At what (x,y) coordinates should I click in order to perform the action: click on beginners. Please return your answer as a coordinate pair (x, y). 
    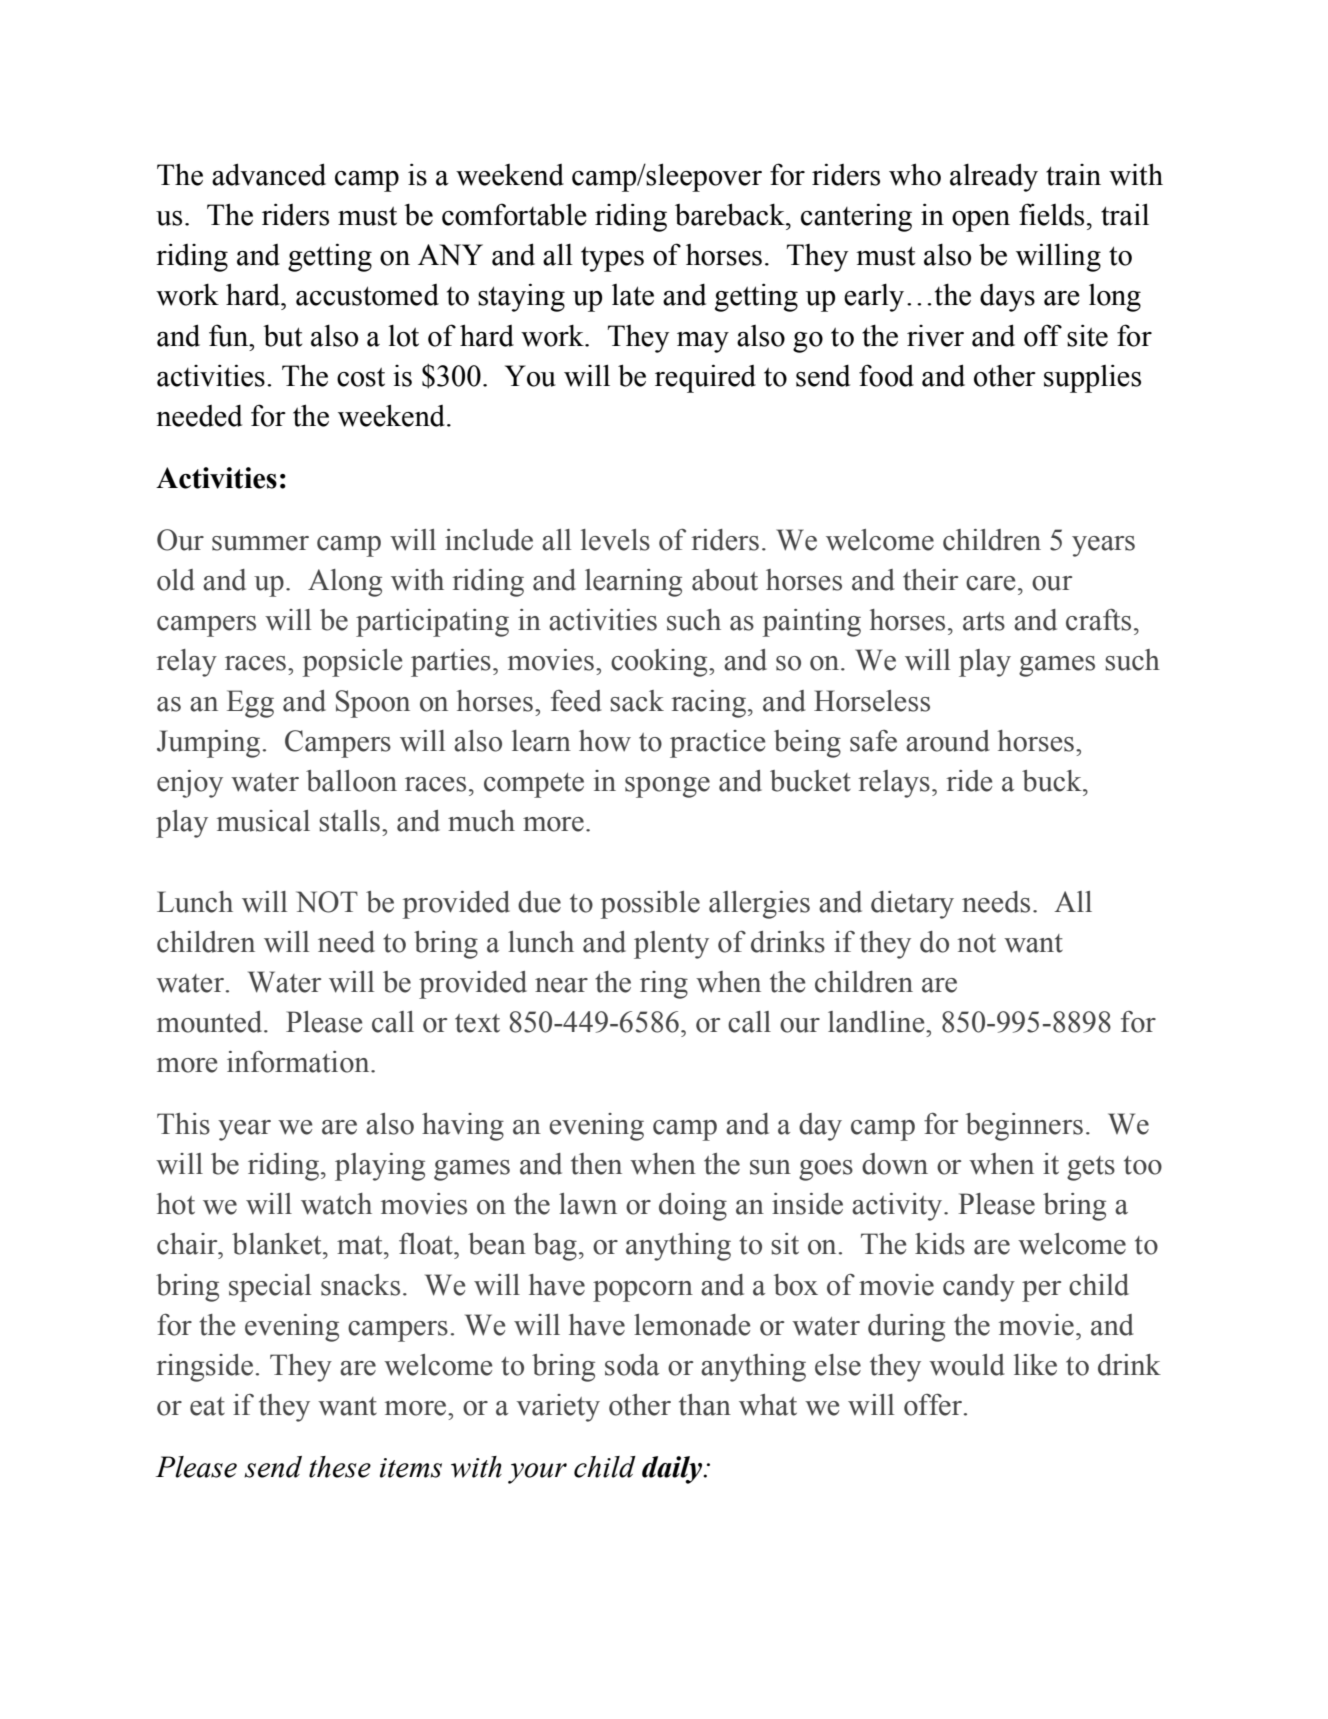
    Looking at the image, I should click on (1024, 1127).
